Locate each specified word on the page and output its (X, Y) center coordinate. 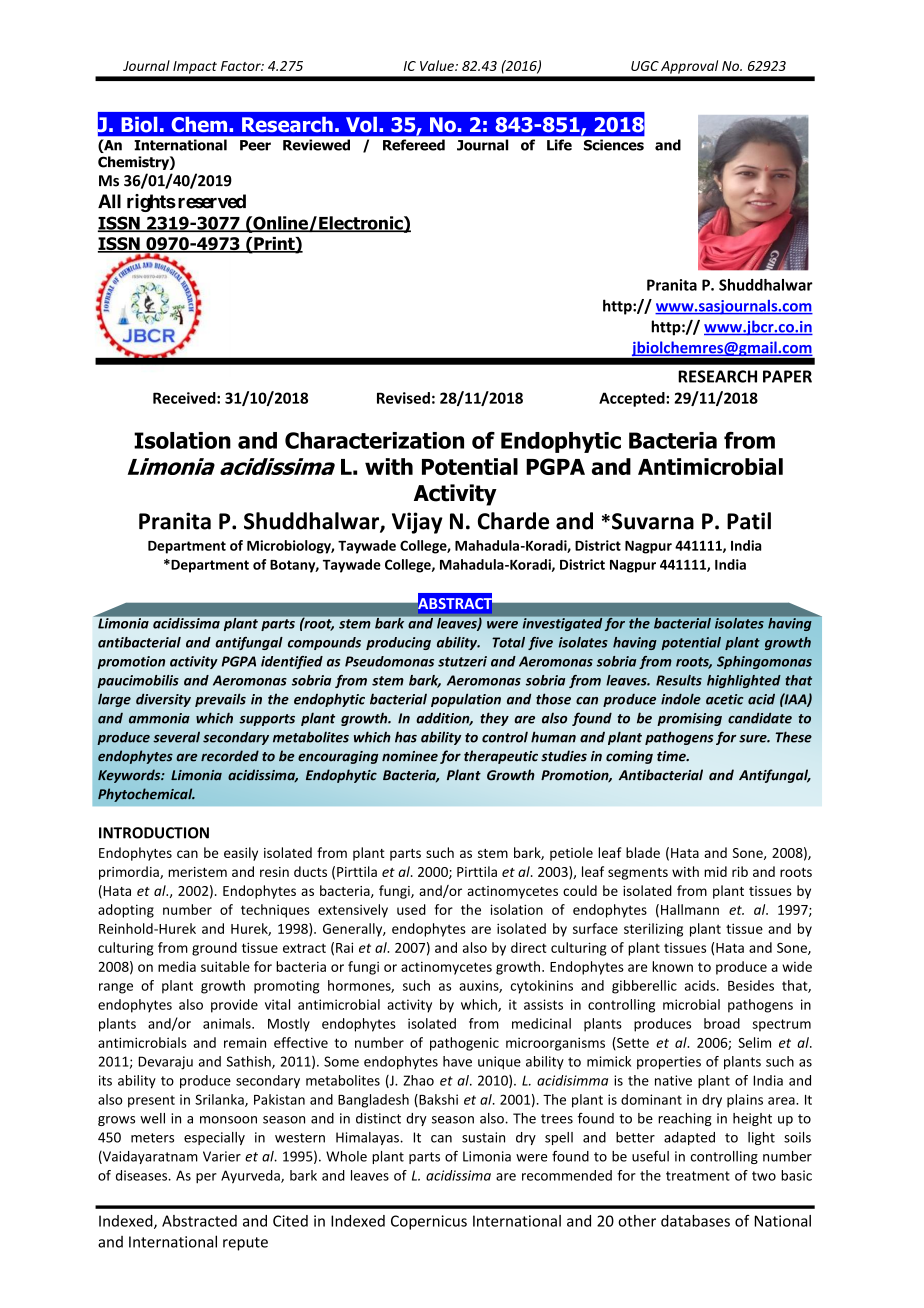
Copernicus (429, 1222)
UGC (645, 66)
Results (679, 680)
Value (438, 65)
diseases (143, 1175)
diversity (163, 700)
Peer (255, 145)
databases (695, 1221)
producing (398, 643)
